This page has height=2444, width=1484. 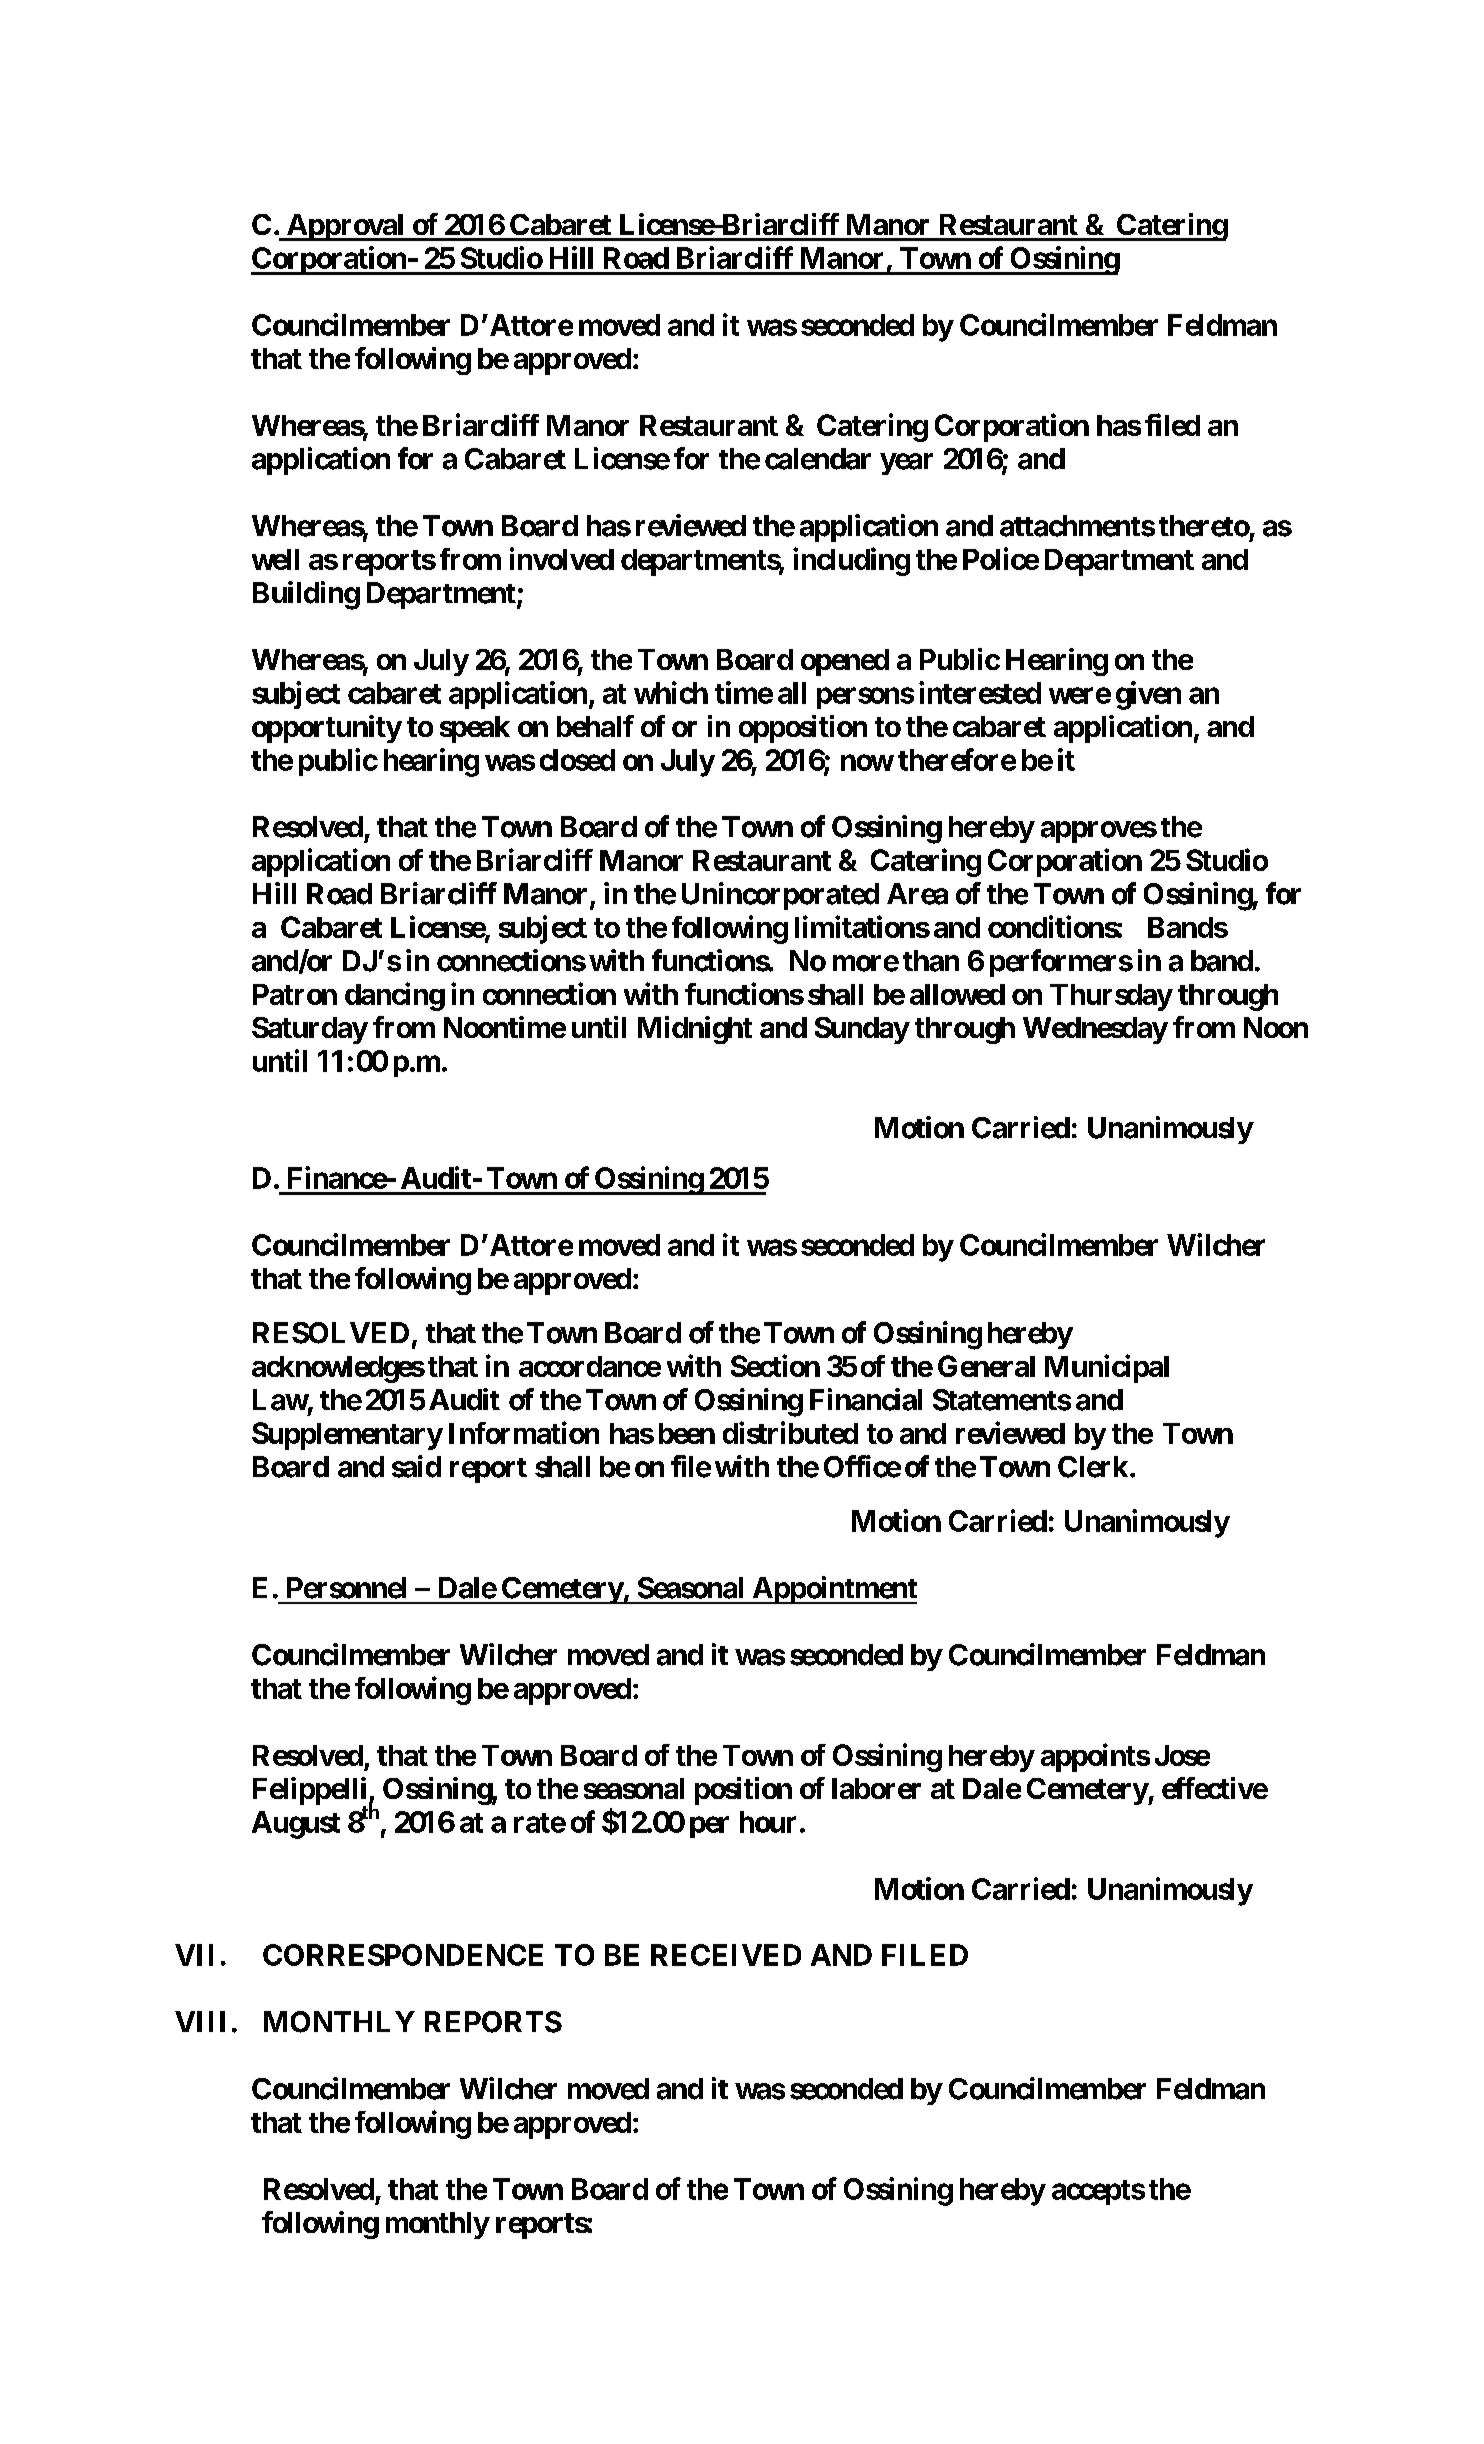 What do you see at coordinates (986, 1366) in the page?
I see `General` at bounding box center [986, 1366].
